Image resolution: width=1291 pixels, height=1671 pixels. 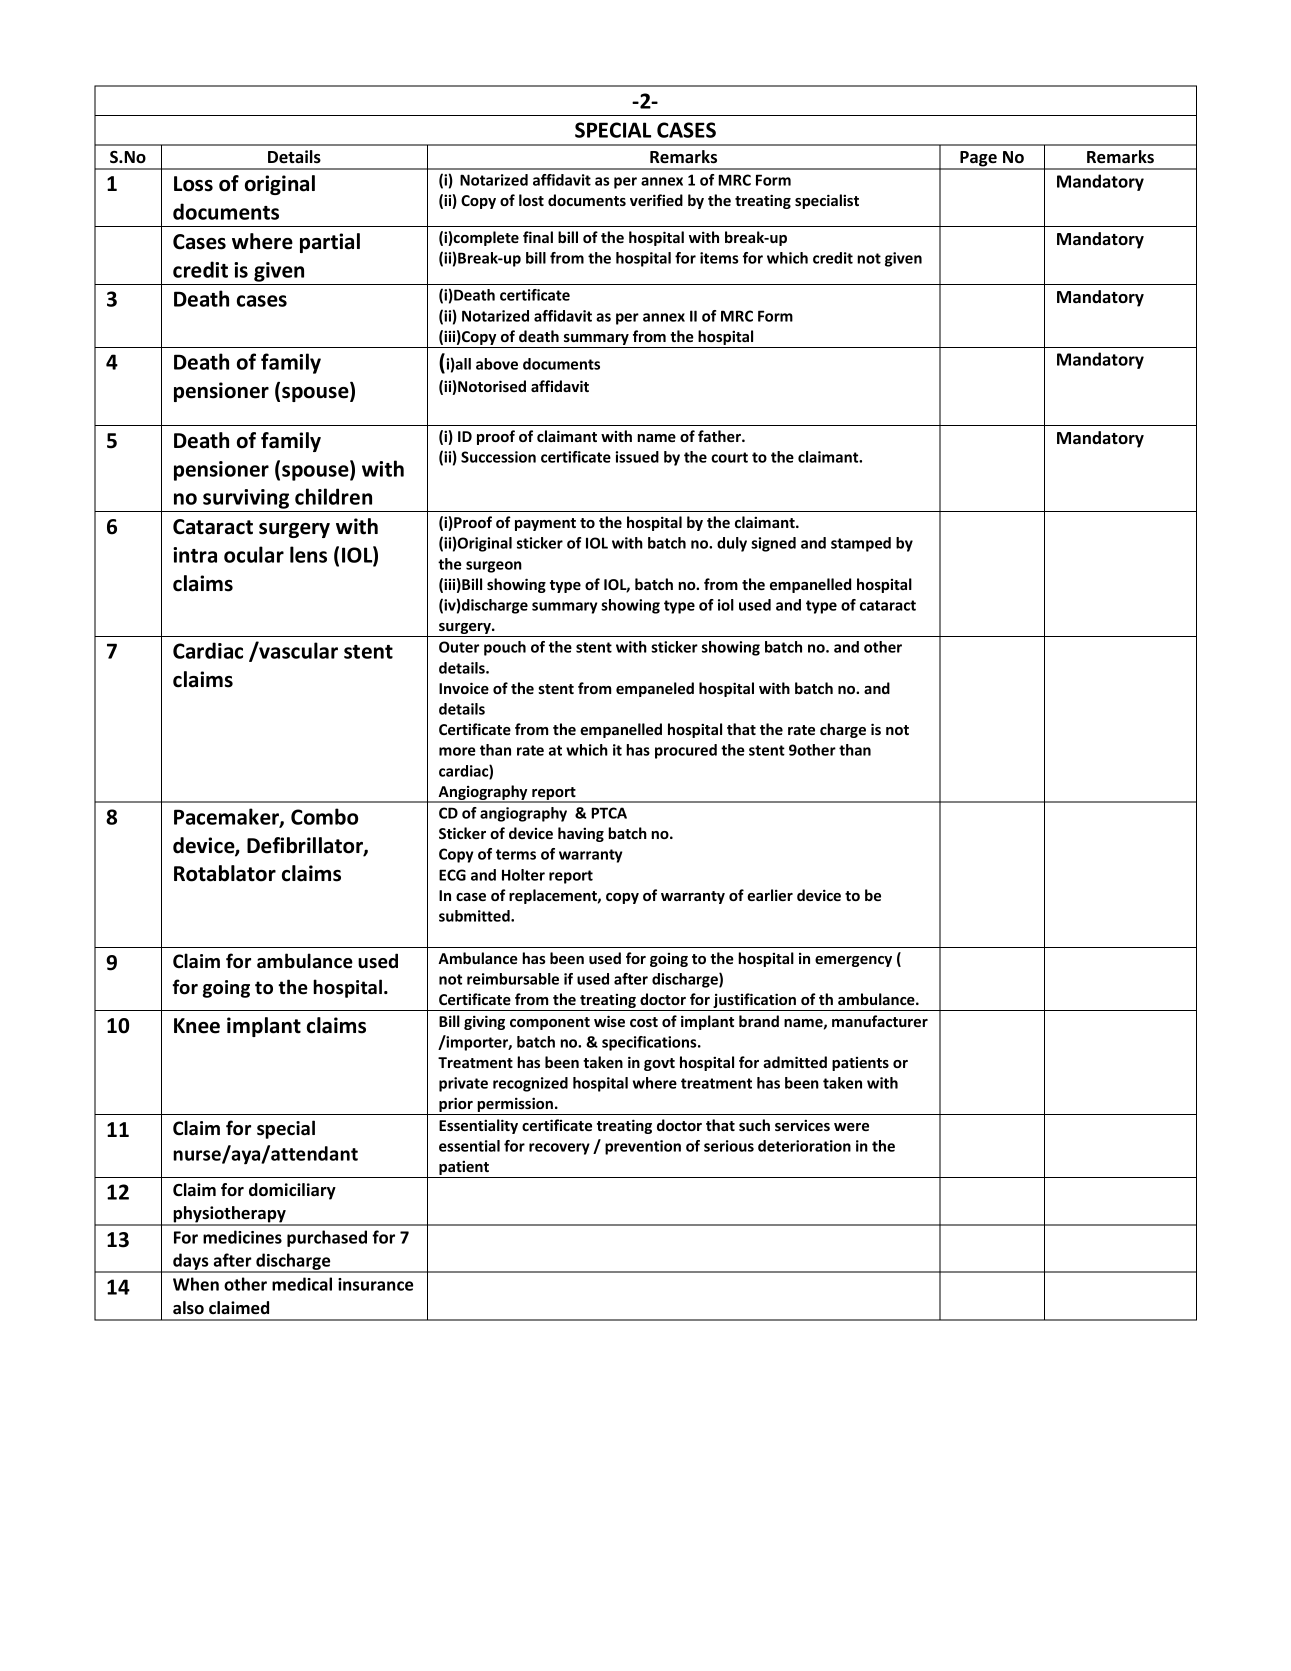 What do you see at coordinates (637, 457) in the image?
I see `issued` at bounding box center [637, 457].
